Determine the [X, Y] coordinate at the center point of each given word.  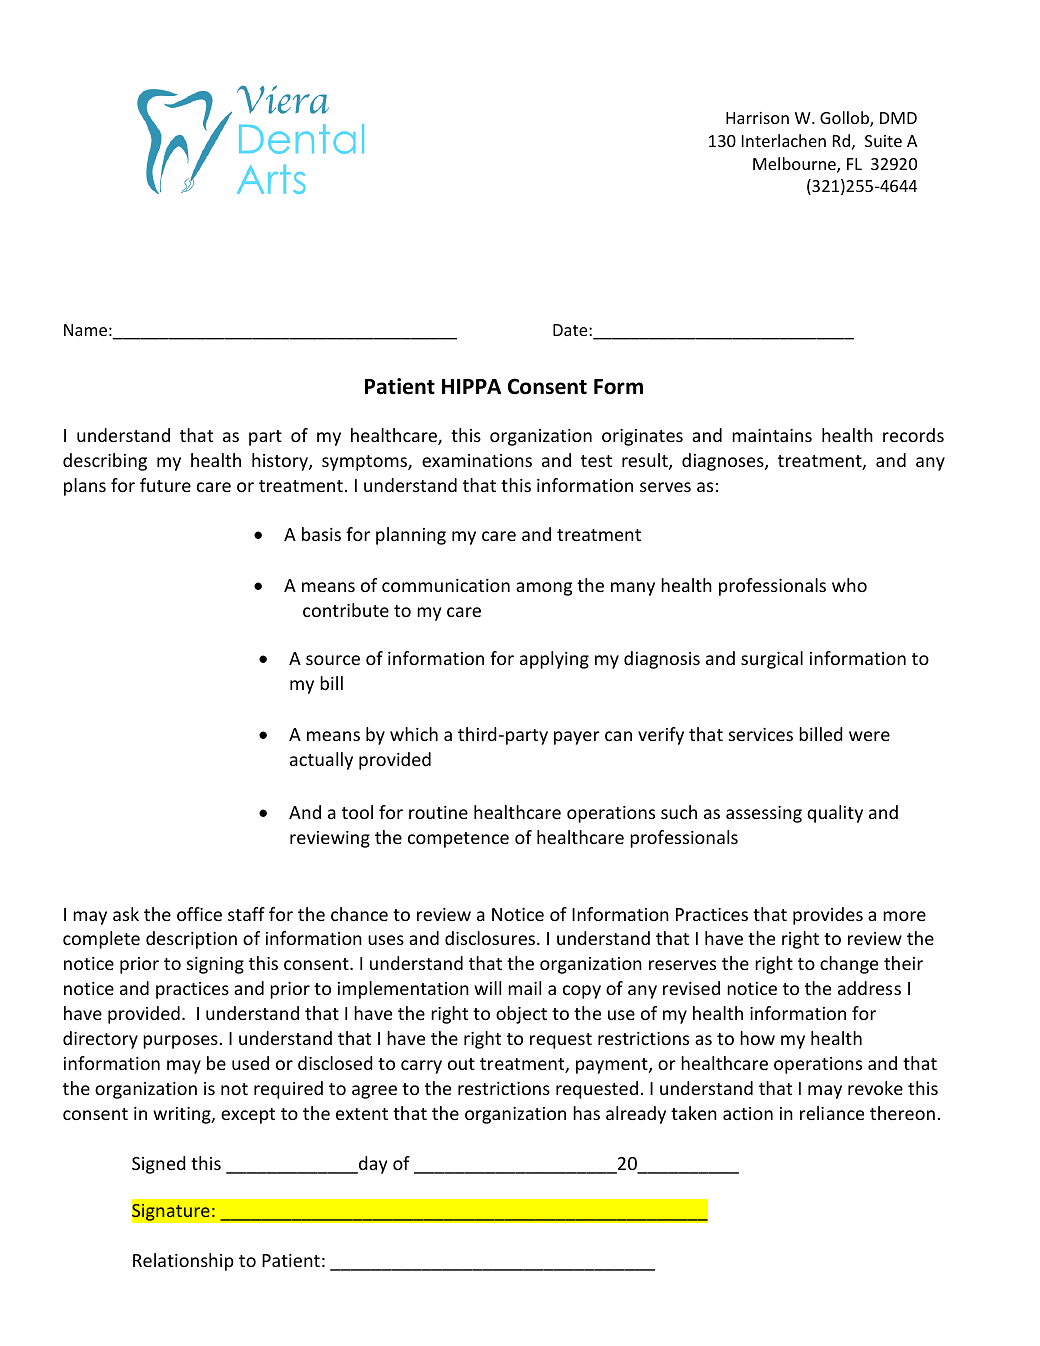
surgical [772, 660]
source [333, 660]
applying [554, 660]
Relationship [183, 1262]
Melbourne [795, 165]
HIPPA [471, 386]
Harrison [757, 118]
